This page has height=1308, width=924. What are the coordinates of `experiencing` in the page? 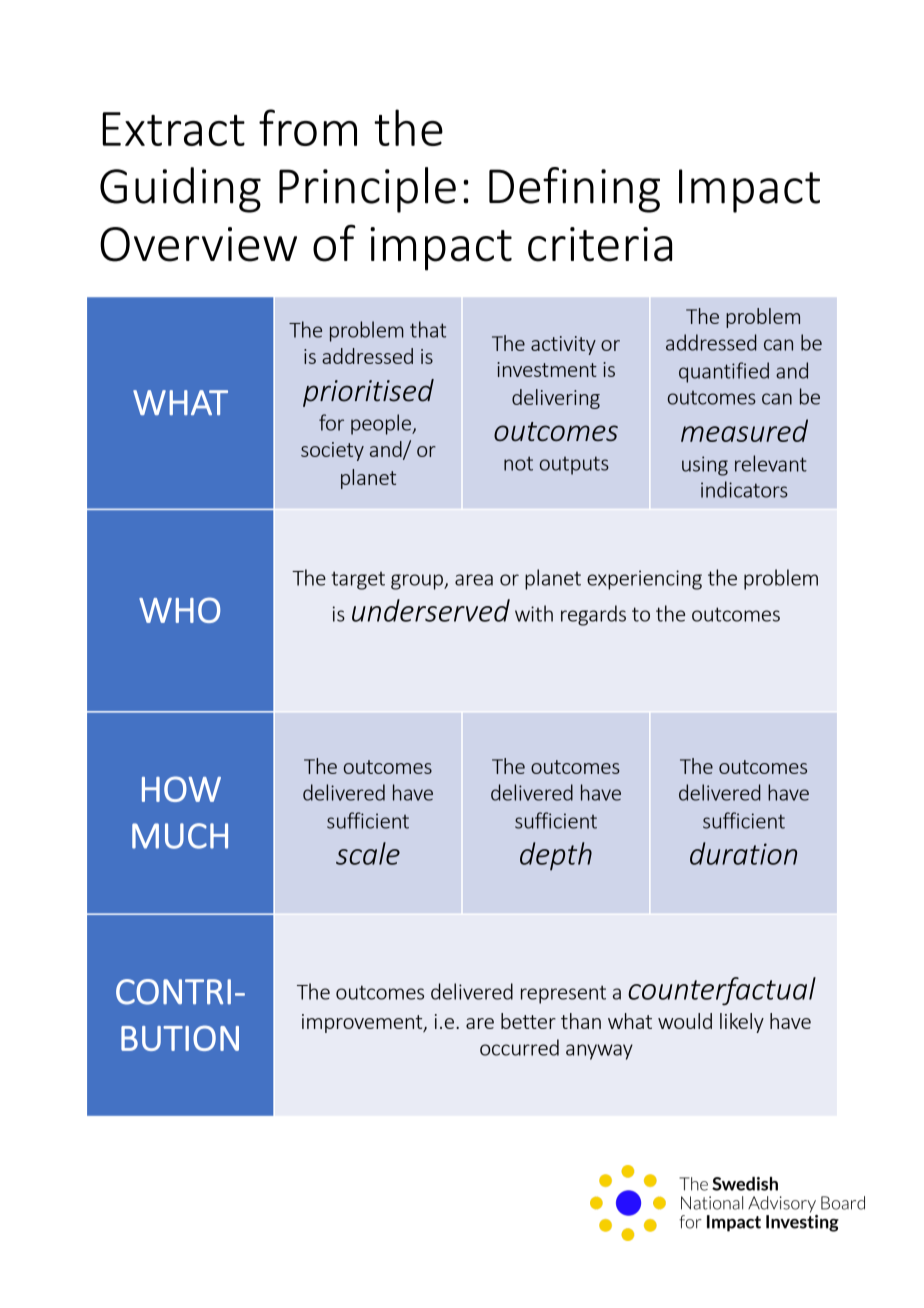 It's located at (644, 580).
